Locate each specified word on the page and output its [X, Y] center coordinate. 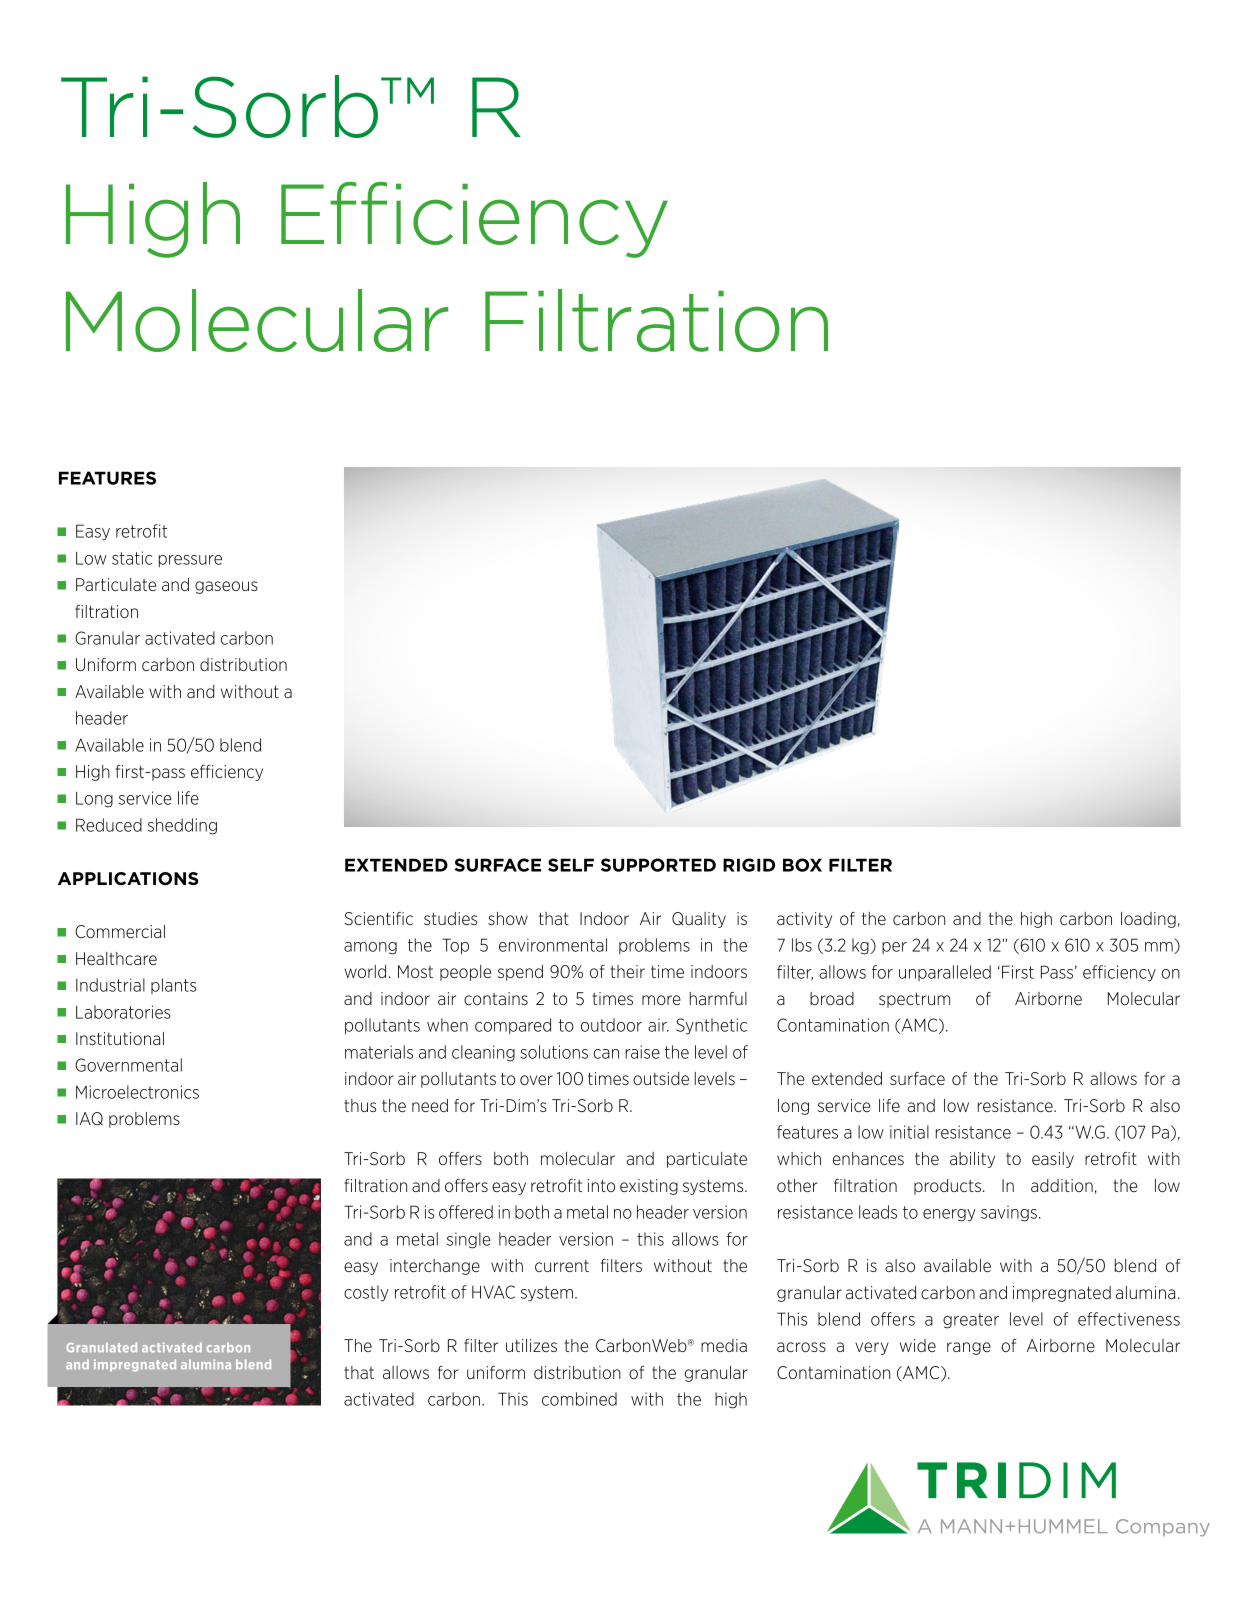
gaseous [226, 587]
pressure [190, 561]
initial [909, 1132]
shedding [182, 826]
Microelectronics [137, 1092]
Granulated [101, 1347]
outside [661, 1078]
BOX [802, 865]
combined [579, 1399]
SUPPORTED [658, 865]
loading [1148, 920]
